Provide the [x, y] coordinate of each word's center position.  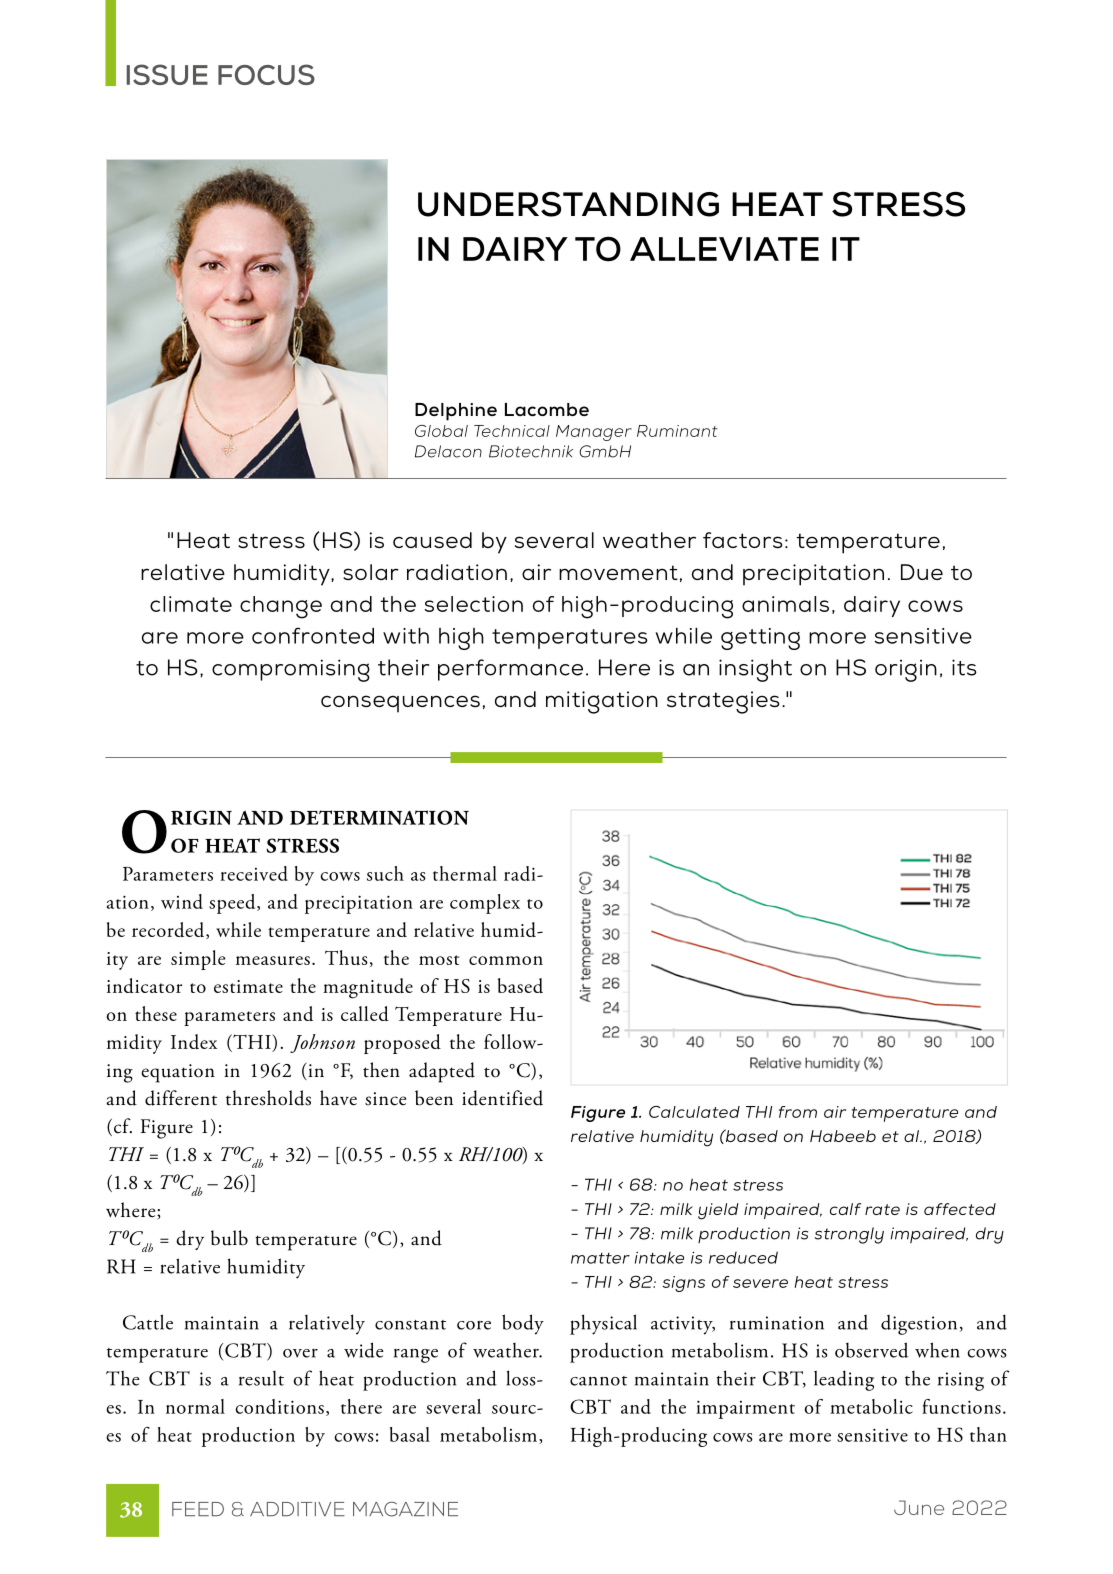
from [798, 1112]
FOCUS [266, 74]
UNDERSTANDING [568, 204]
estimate [248, 986]
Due [922, 572]
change [281, 607]
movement [618, 572]
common [506, 960]
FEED [198, 1509]
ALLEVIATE [724, 249]
